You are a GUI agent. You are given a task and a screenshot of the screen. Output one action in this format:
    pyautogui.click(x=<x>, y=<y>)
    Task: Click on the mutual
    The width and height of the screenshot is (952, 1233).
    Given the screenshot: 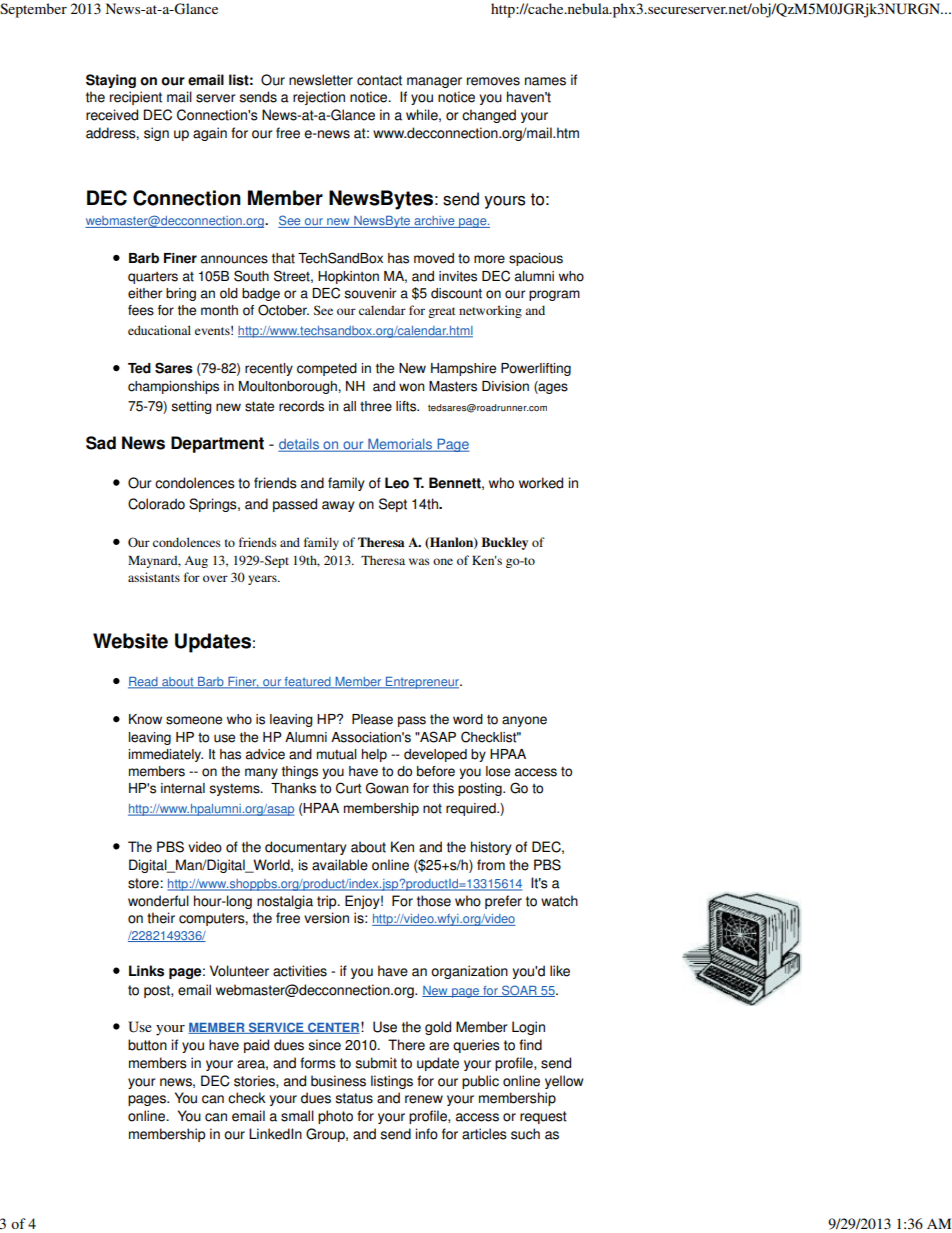 What is the action you would take?
    pyautogui.click(x=337, y=754)
